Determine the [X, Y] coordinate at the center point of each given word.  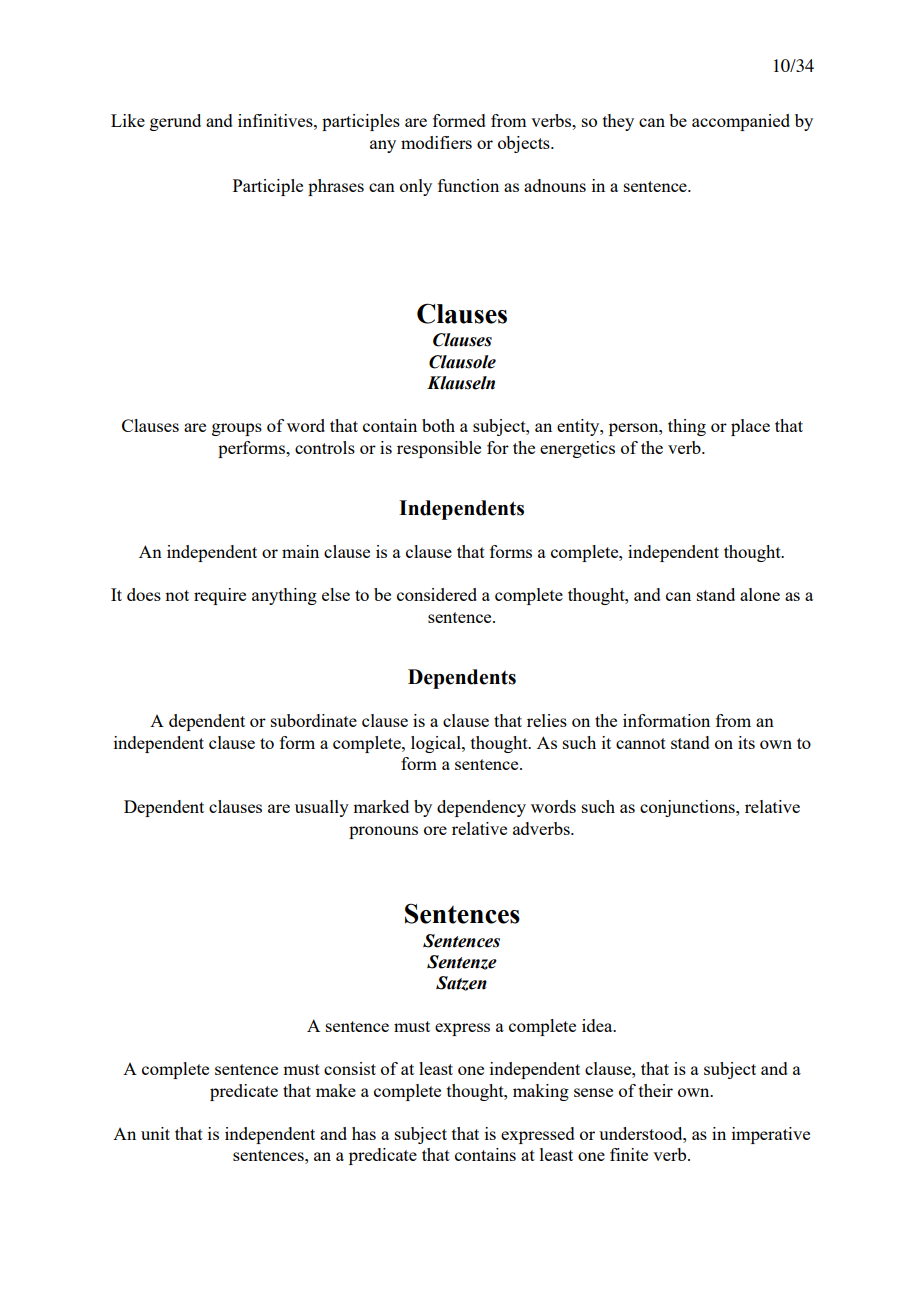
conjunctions [688, 808]
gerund [175, 122]
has [364, 1133]
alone [760, 594]
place [750, 427]
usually [322, 808]
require [220, 596]
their [656, 1090]
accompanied [741, 122]
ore [435, 830]
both [438, 425]
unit [155, 1133]
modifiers [436, 142]
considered [437, 594]
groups [237, 429]
